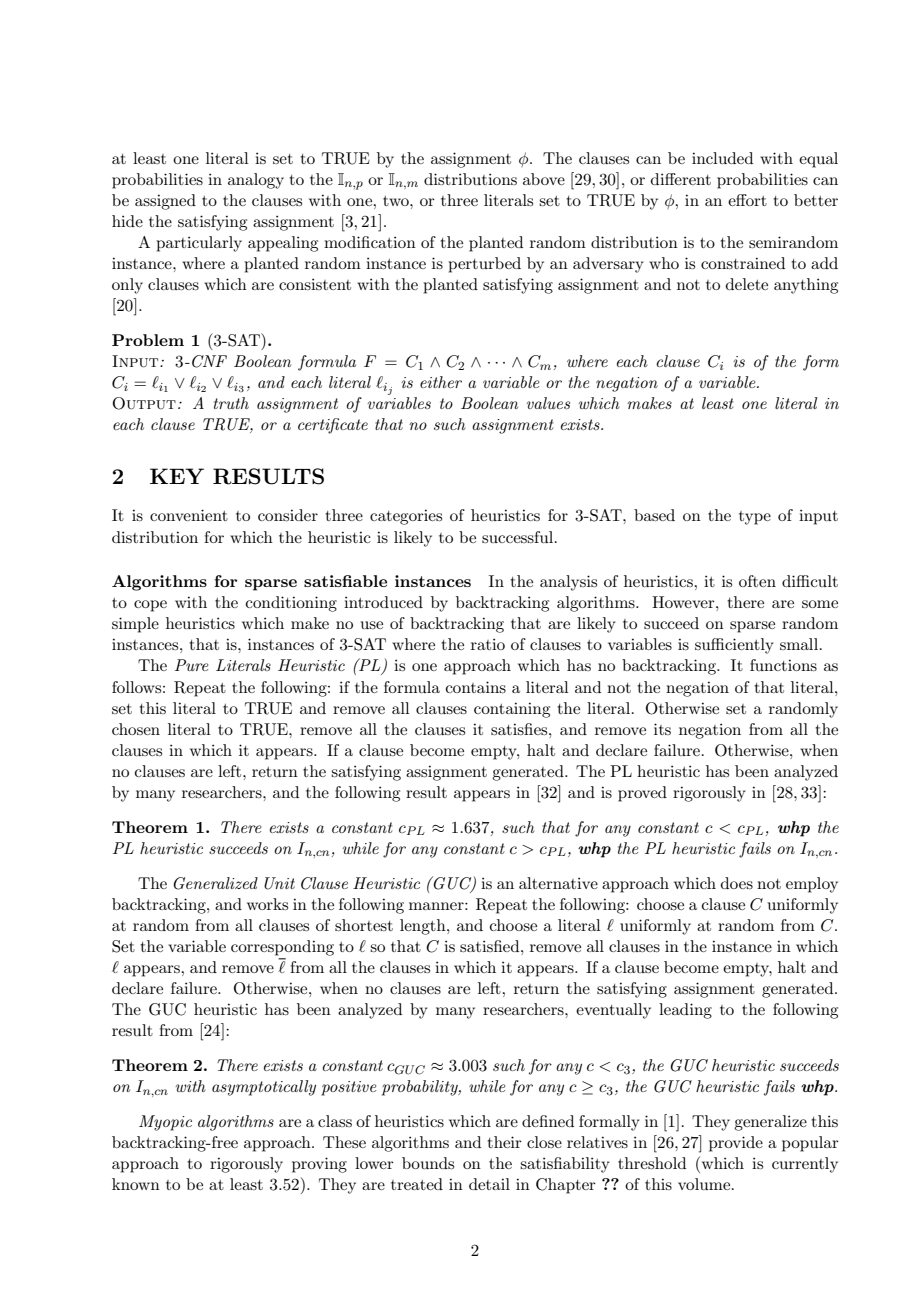 The width and height of the page is (924, 1308). What do you see at coordinates (441, 382) in the page?
I see `either` at bounding box center [441, 382].
